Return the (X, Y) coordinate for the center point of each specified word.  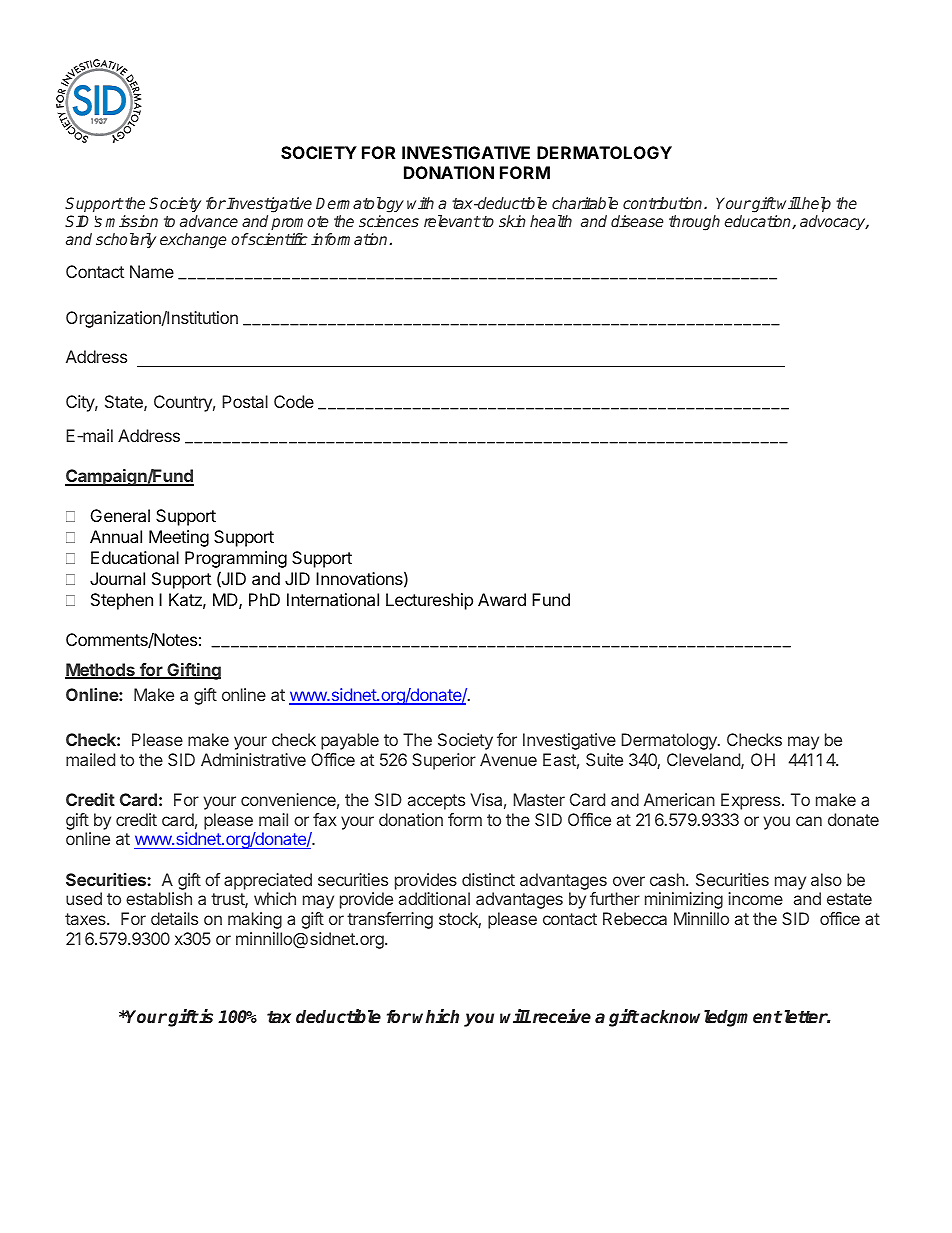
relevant (452, 221)
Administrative (253, 759)
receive (560, 1016)
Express (752, 801)
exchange (193, 241)
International (333, 599)
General (120, 515)
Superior (444, 761)
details (174, 918)
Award (502, 599)
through (694, 223)
